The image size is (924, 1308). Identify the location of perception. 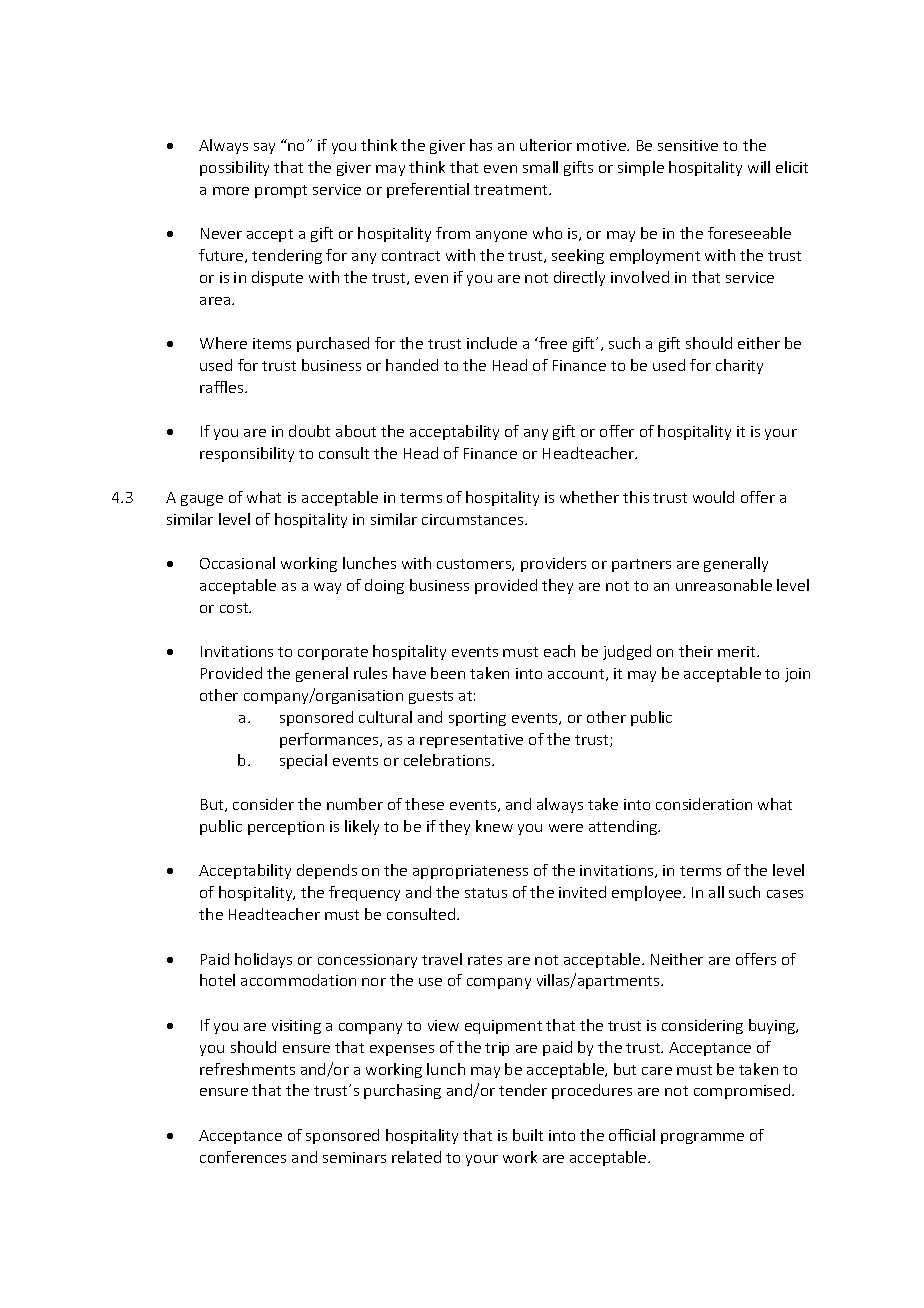
(286, 828).
